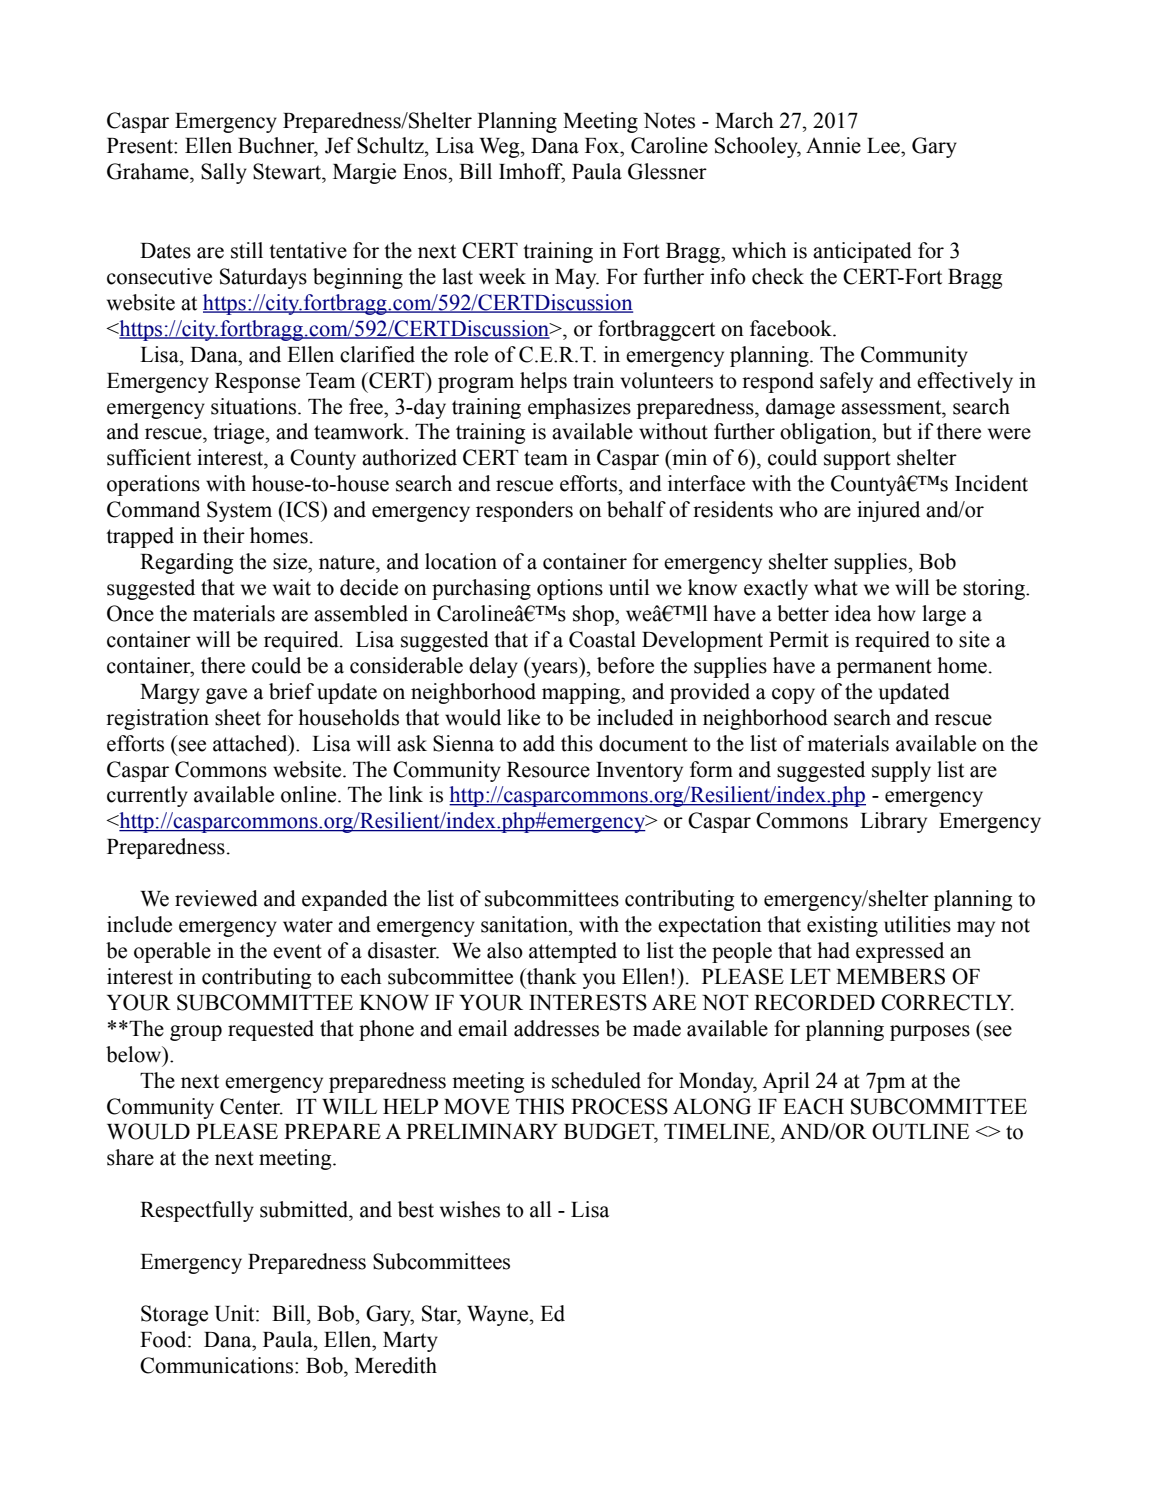  I want to click on OUTLINE, so click(920, 1131).
